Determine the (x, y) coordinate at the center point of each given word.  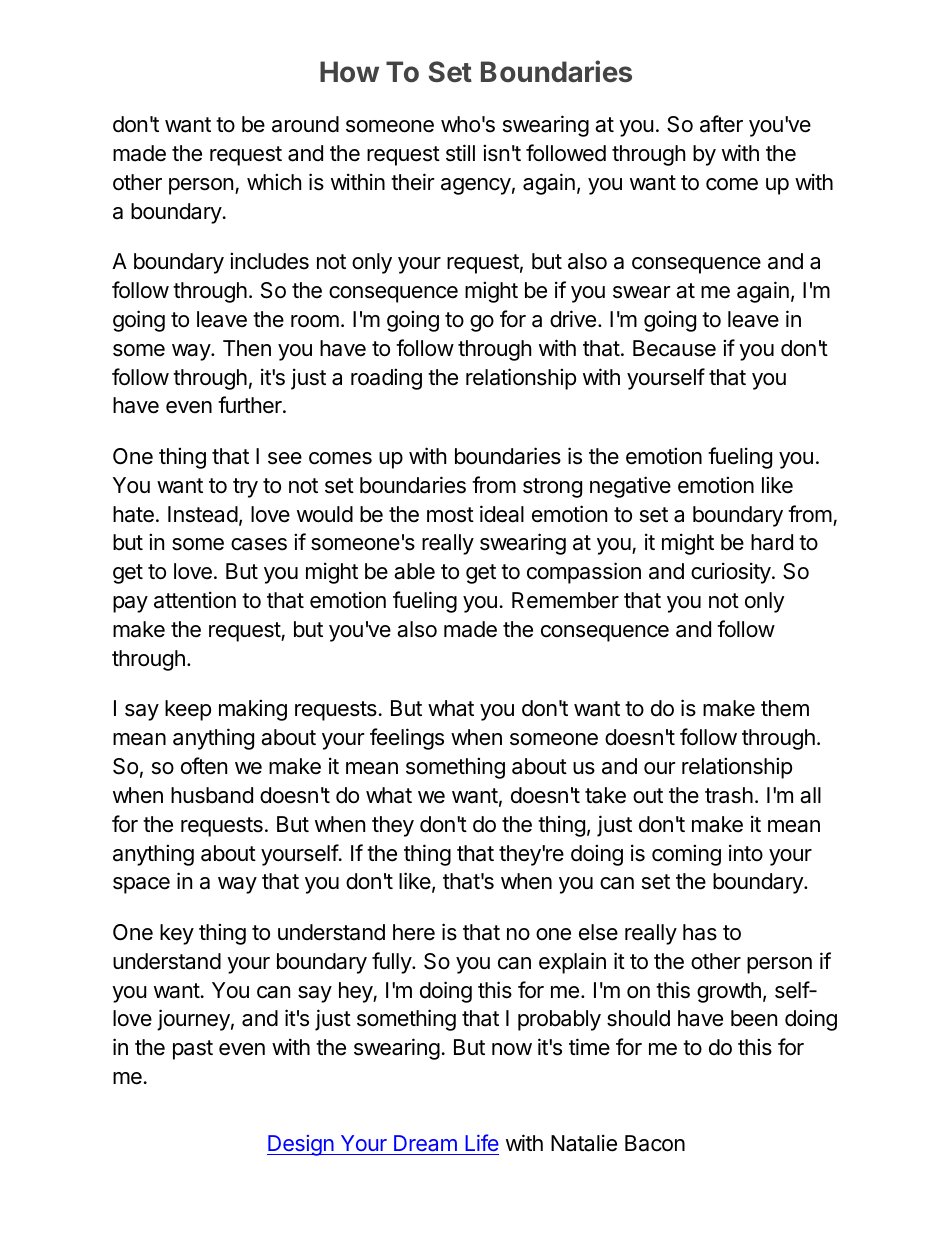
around (305, 124)
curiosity (732, 573)
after (721, 124)
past (193, 1050)
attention (195, 600)
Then (247, 348)
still (460, 153)
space (141, 885)
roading (386, 379)
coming (686, 855)
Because (674, 348)
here (414, 932)
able (414, 571)
